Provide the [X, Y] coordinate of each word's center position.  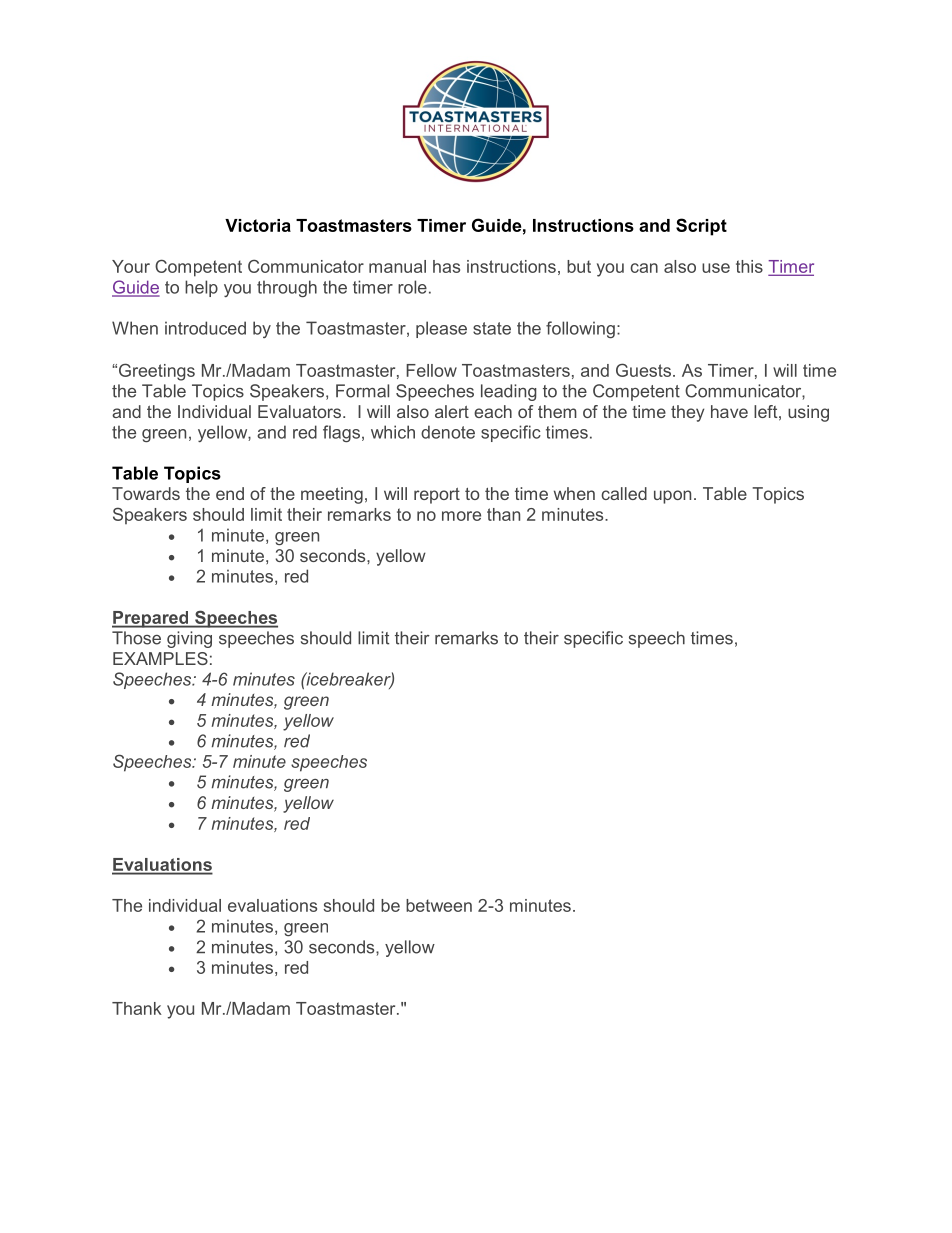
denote [448, 432]
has [446, 266]
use [716, 268]
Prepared [151, 619]
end [230, 493]
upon [672, 497]
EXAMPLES [160, 658]
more [461, 516]
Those [136, 638]
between [439, 905]
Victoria [258, 225]
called [624, 493]
